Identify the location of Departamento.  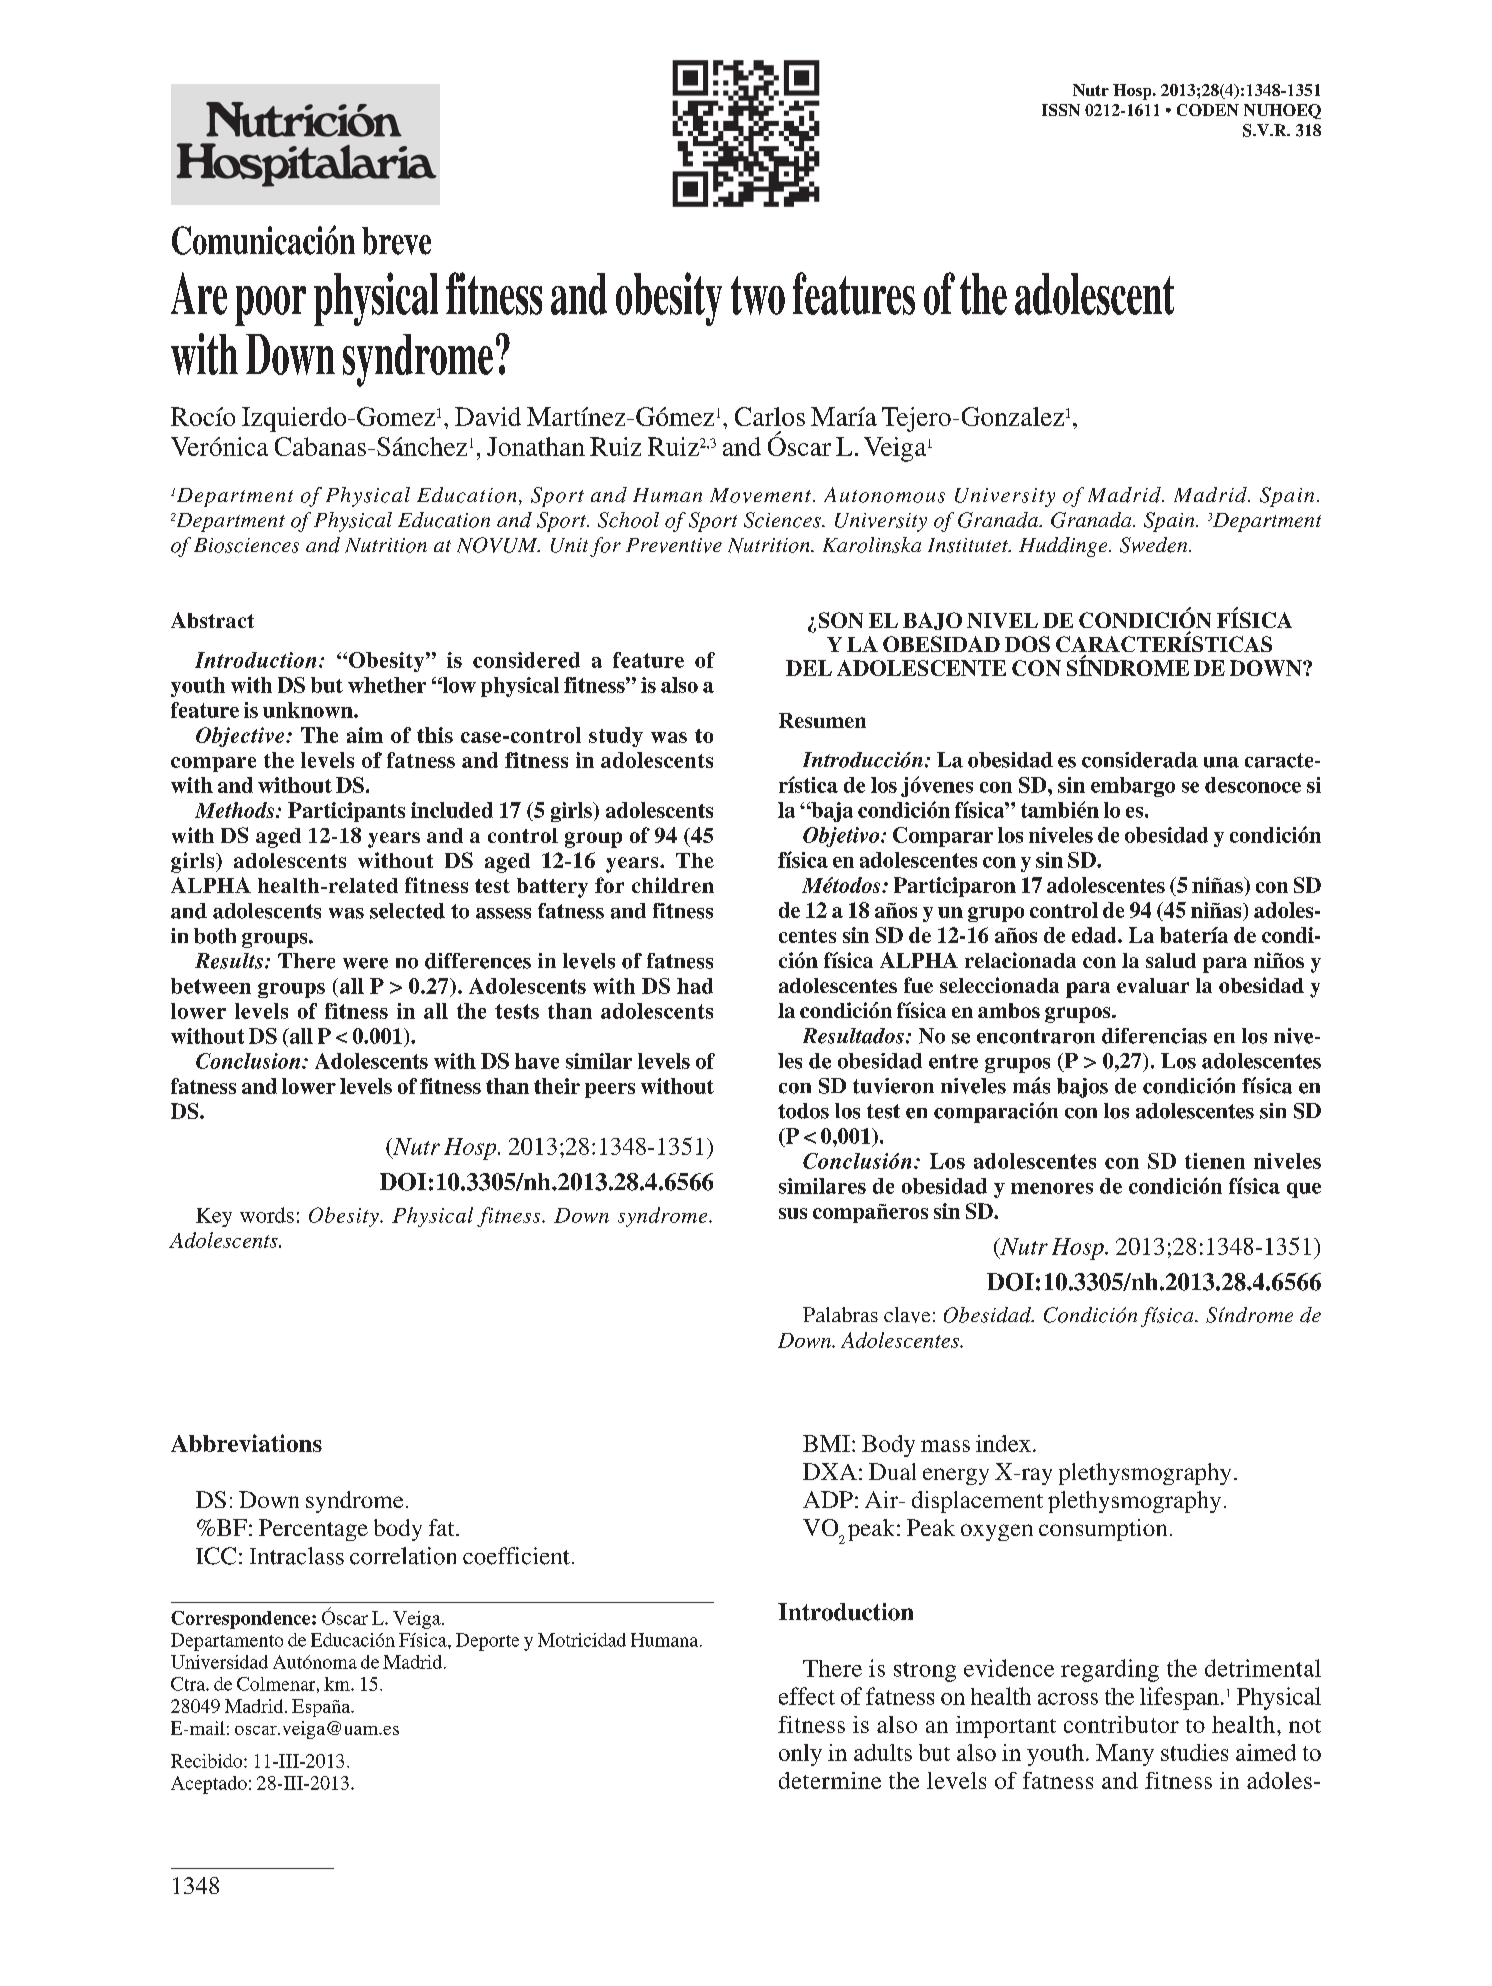
(227, 1642).
